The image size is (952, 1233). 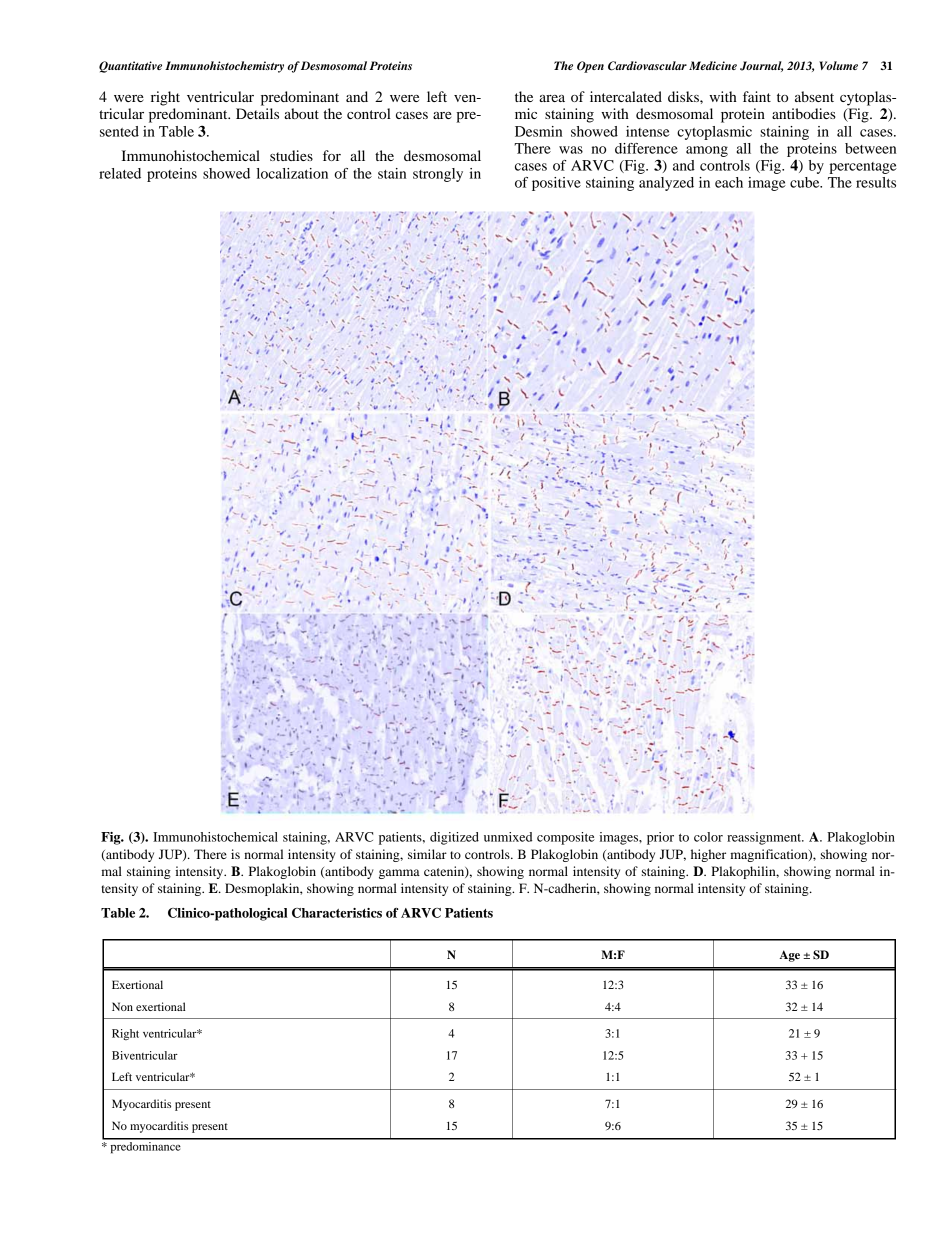 What do you see at coordinates (337, 913) in the screenshot?
I see `Characteristics` at bounding box center [337, 913].
